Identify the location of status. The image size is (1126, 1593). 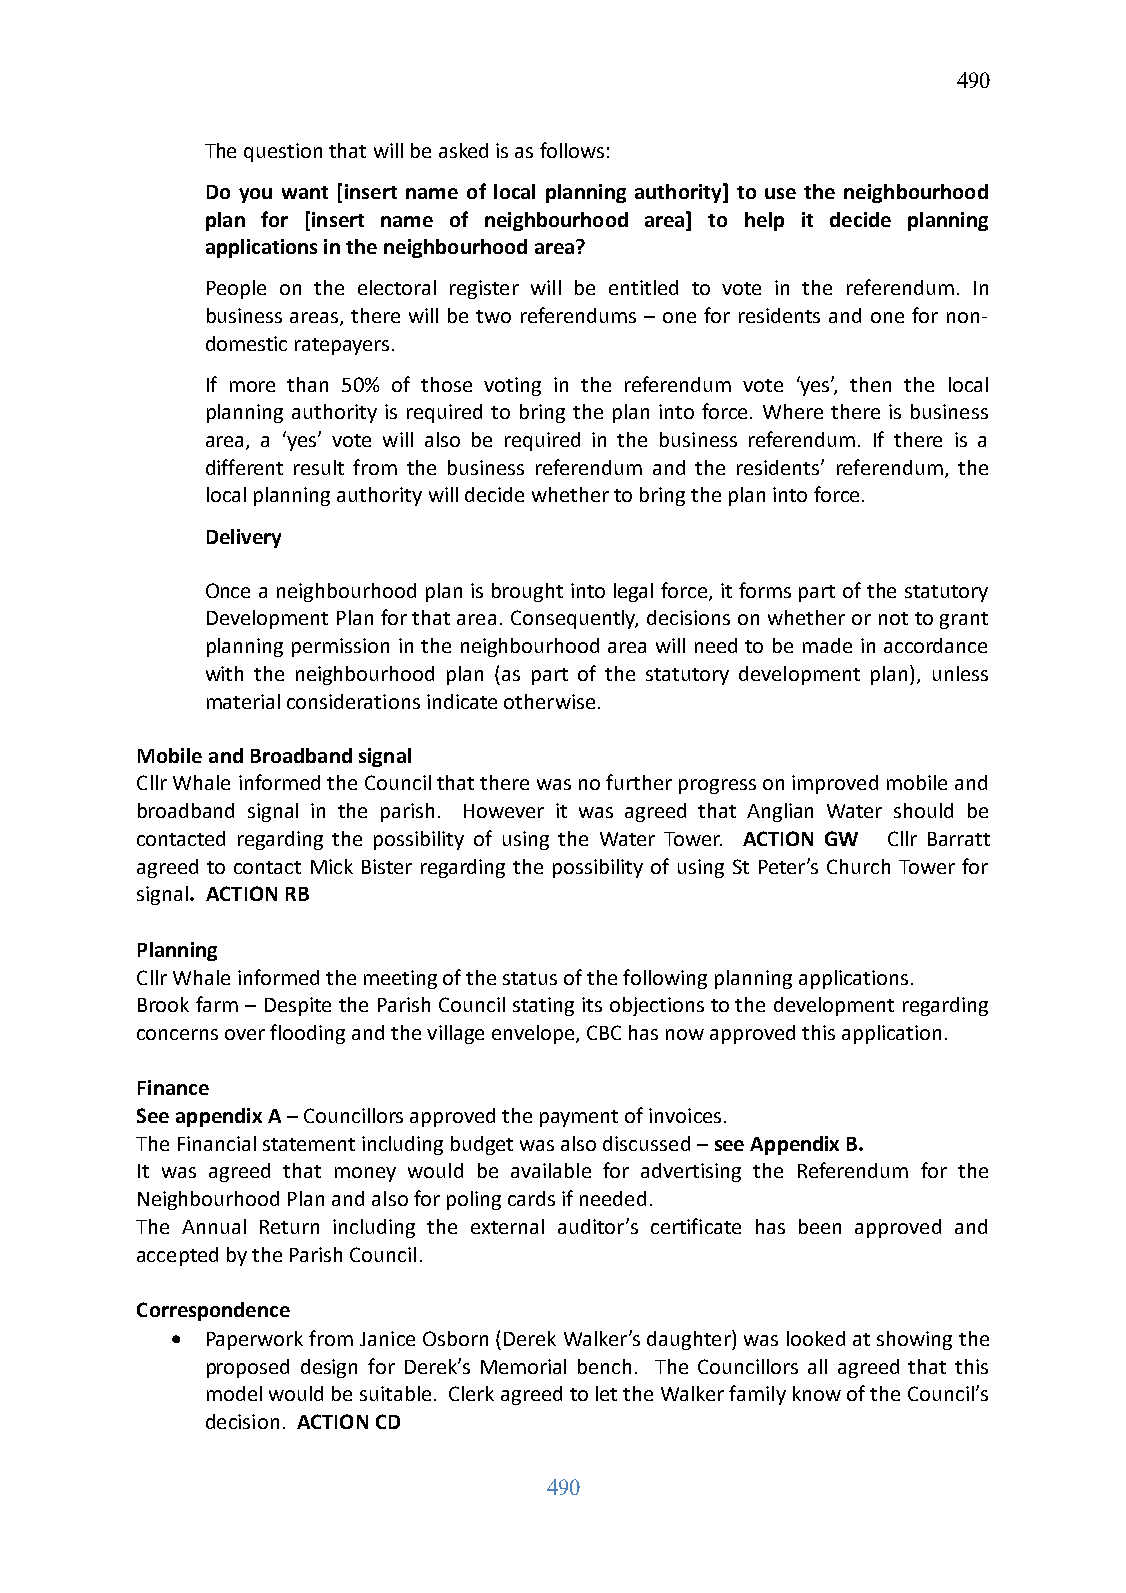
(530, 978).
